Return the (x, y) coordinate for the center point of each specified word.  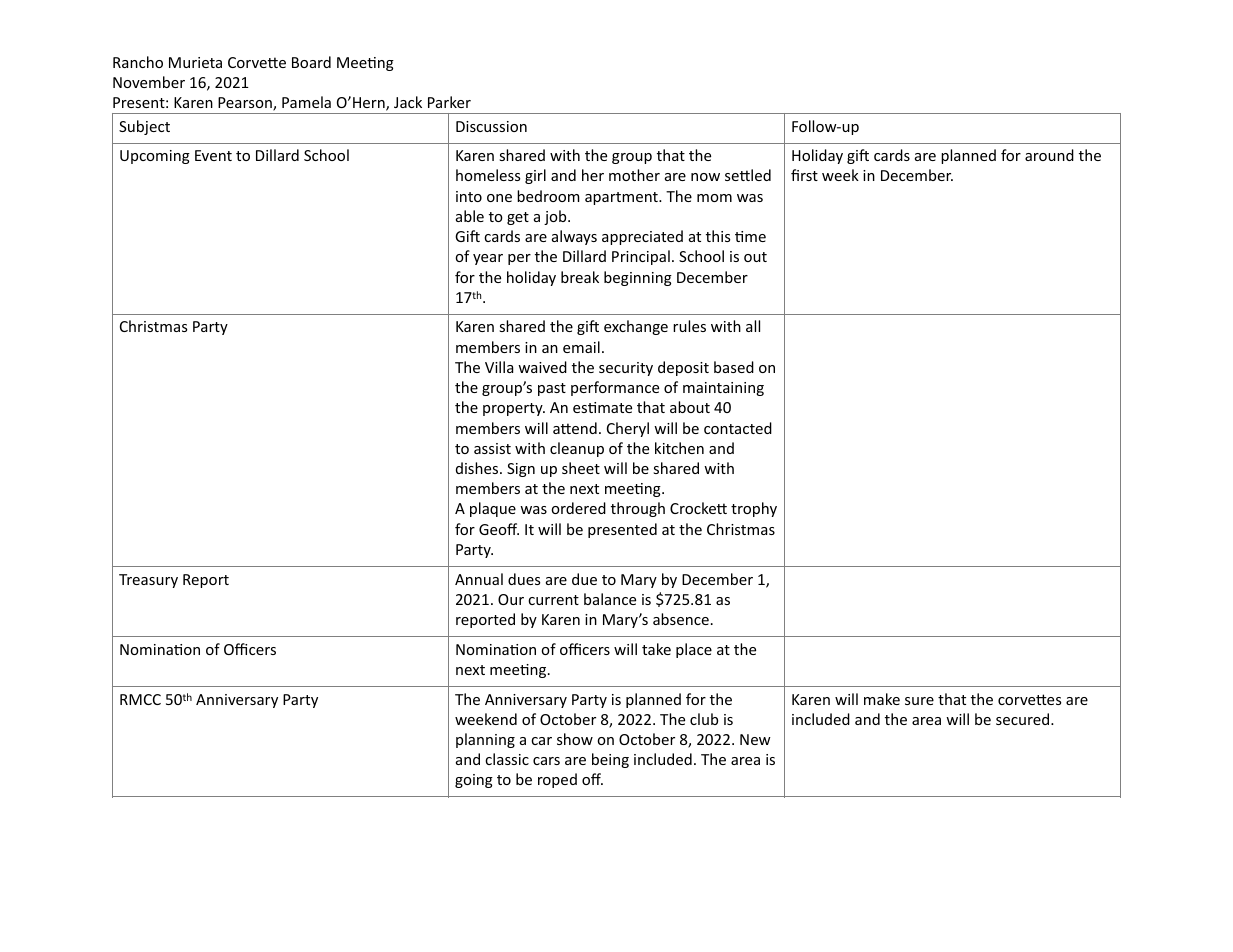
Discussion (491, 126)
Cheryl (628, 429)
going (474, 781)
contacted (738, 428)
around (1049, 155)
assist (492, 448)
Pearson (246, 104)
